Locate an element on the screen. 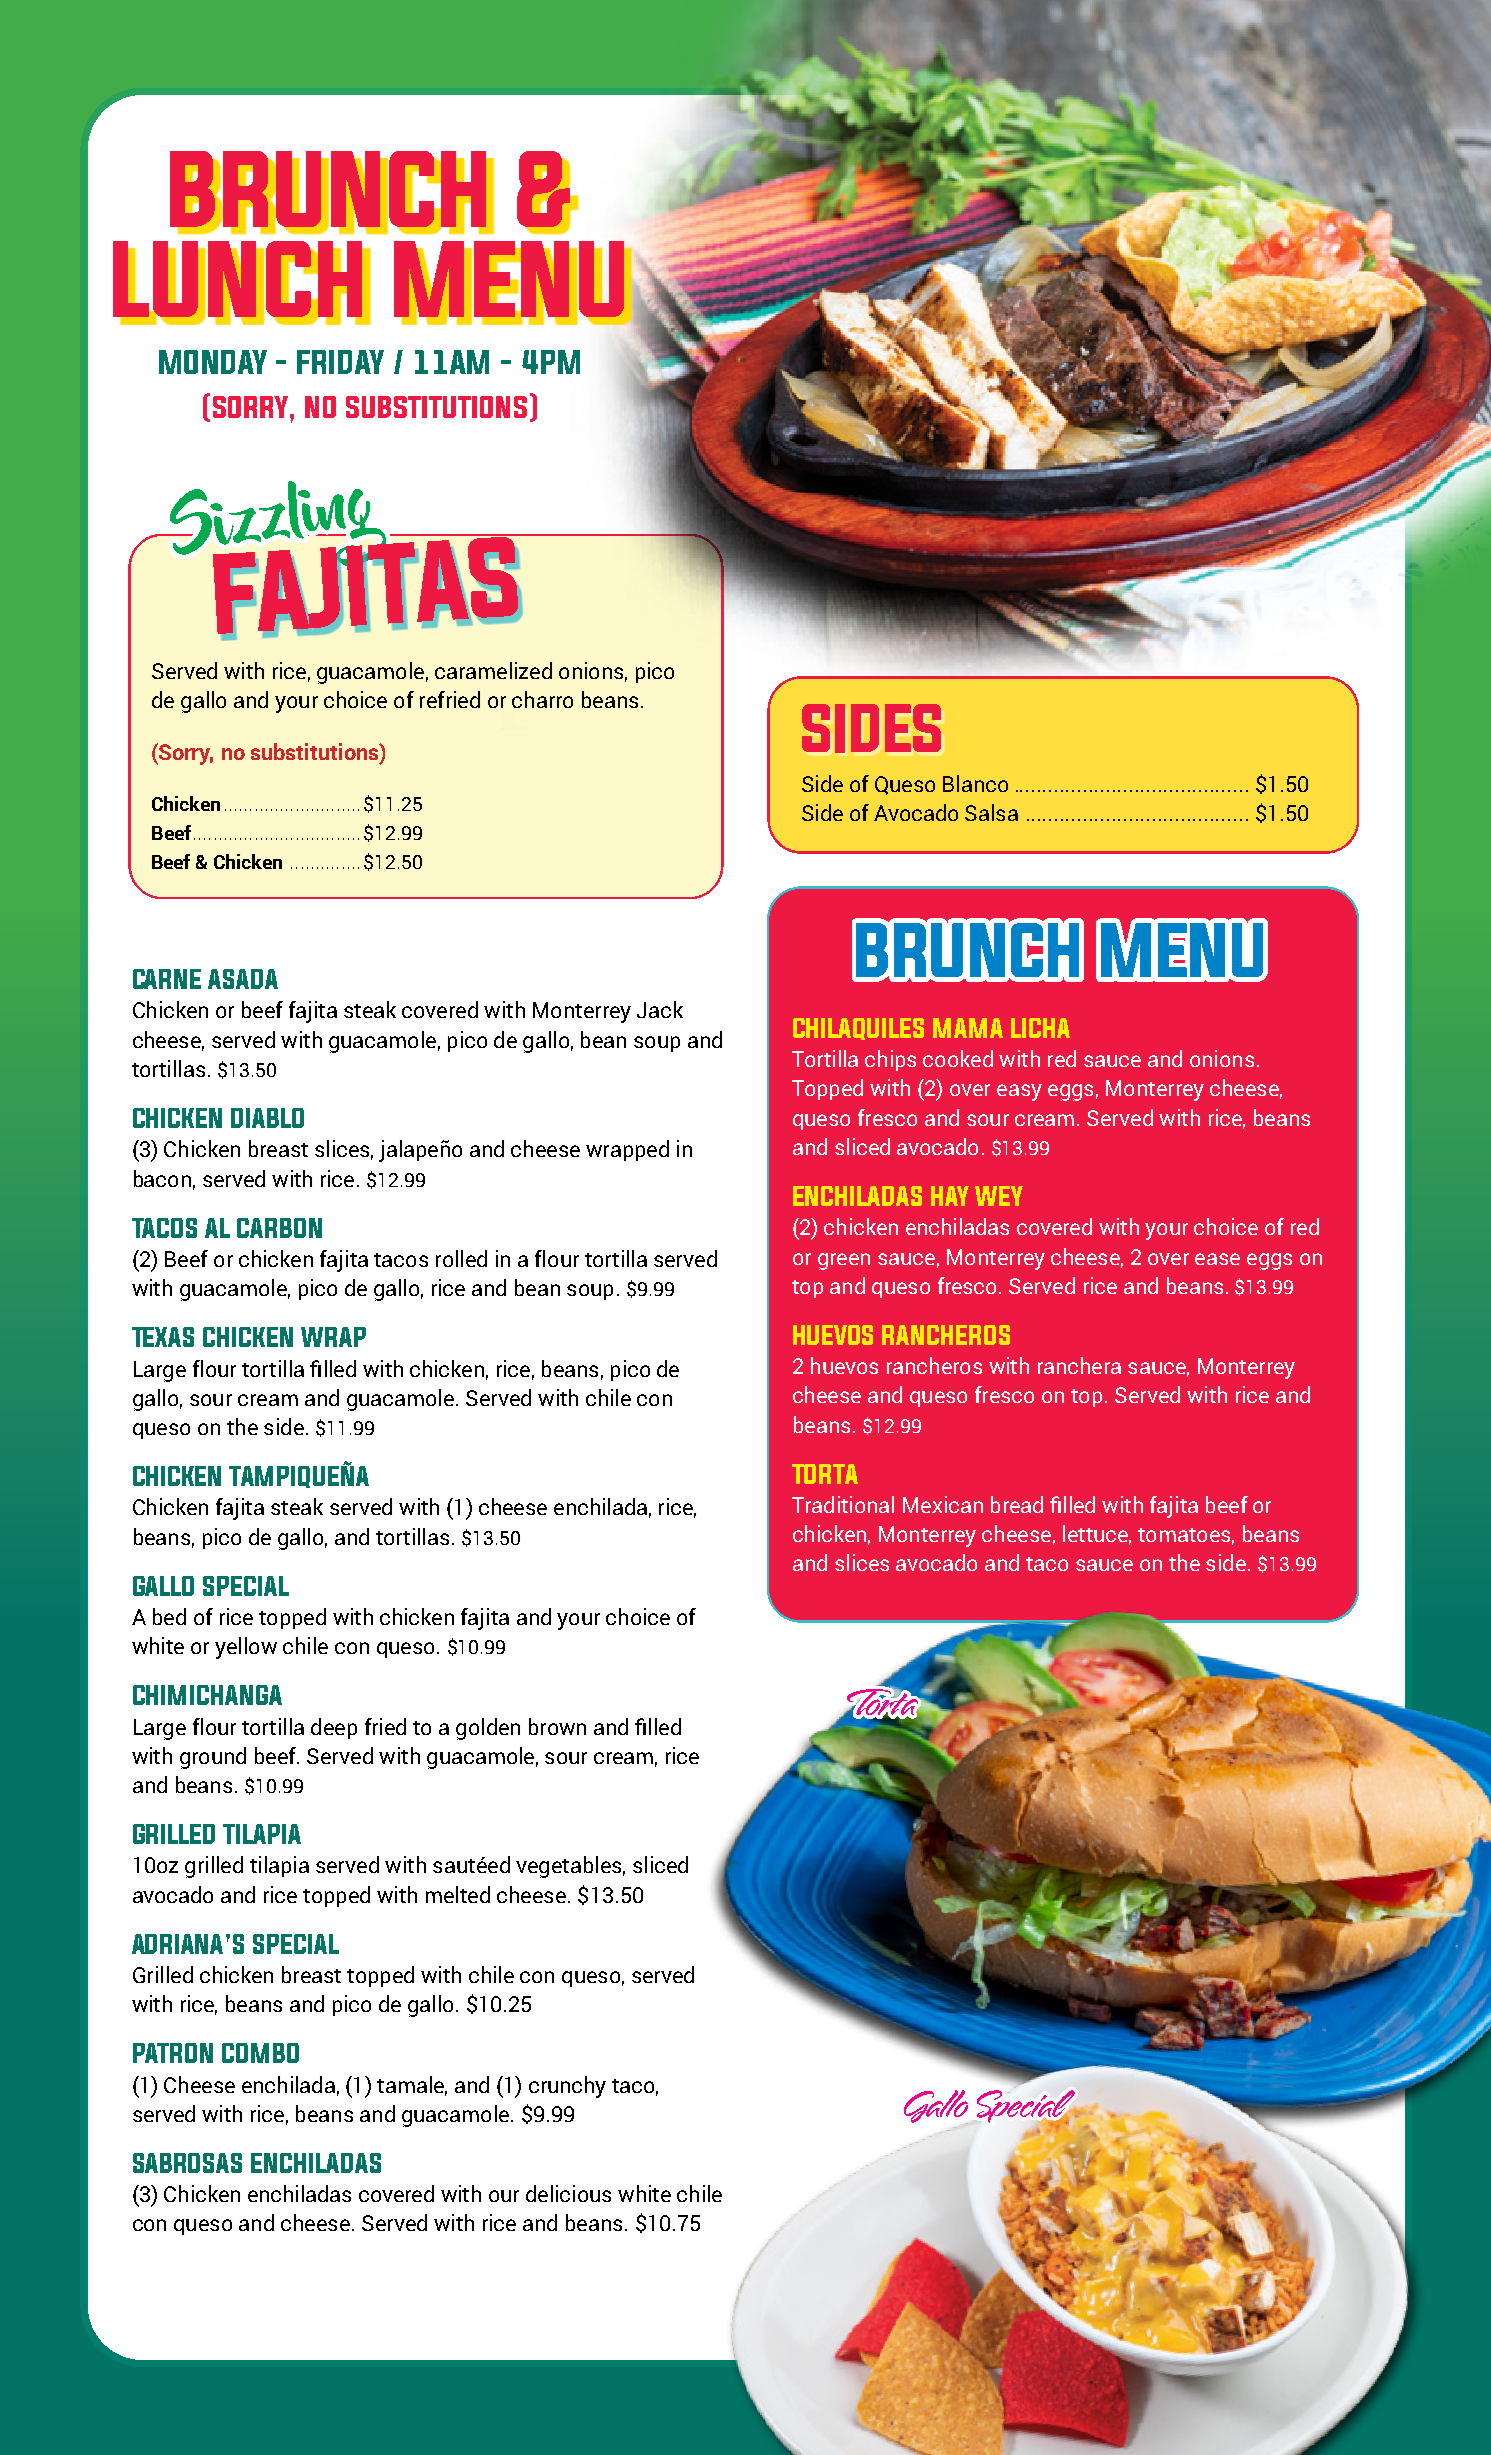  FRIDAY is located at coordinates (340, 362).
